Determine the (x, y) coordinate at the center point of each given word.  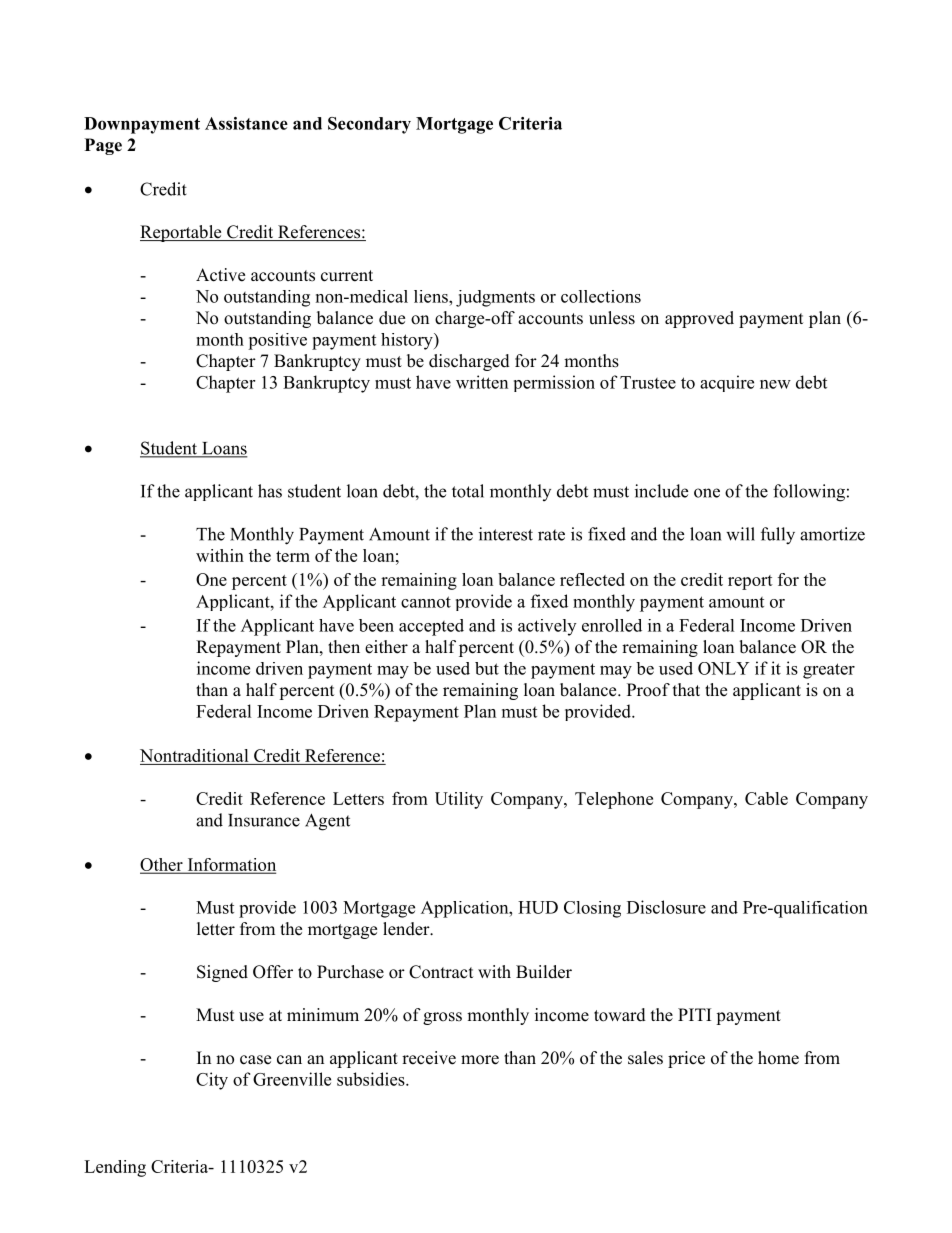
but (487, 668)
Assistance (246, 123)
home (778, 1058)
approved (699, 319)
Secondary (369, 125)
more (480, 1060)
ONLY (723, 668)
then (344, 647)
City (212, 1081)
